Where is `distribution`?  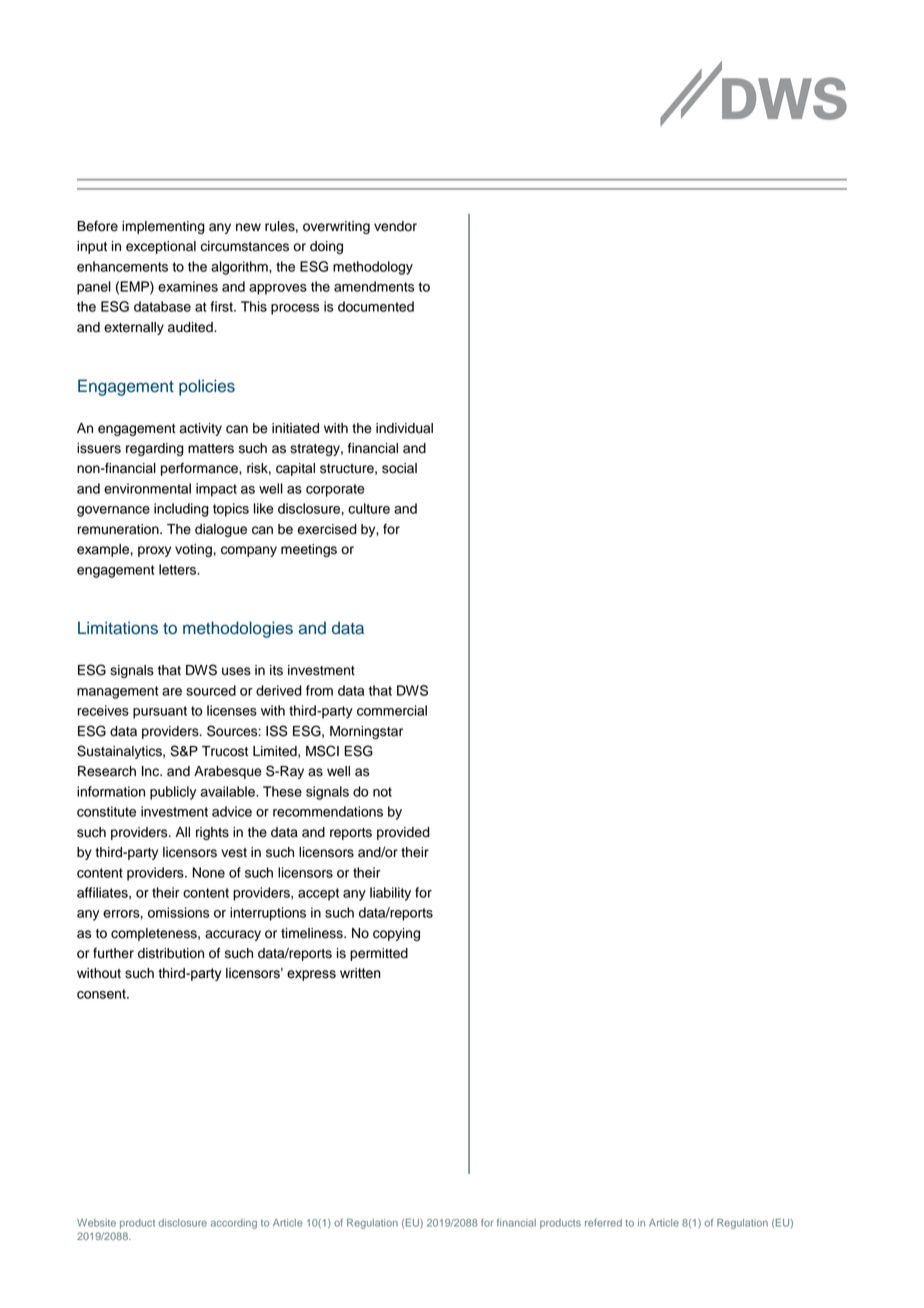
distribution is located at coordinates (171, 953).
